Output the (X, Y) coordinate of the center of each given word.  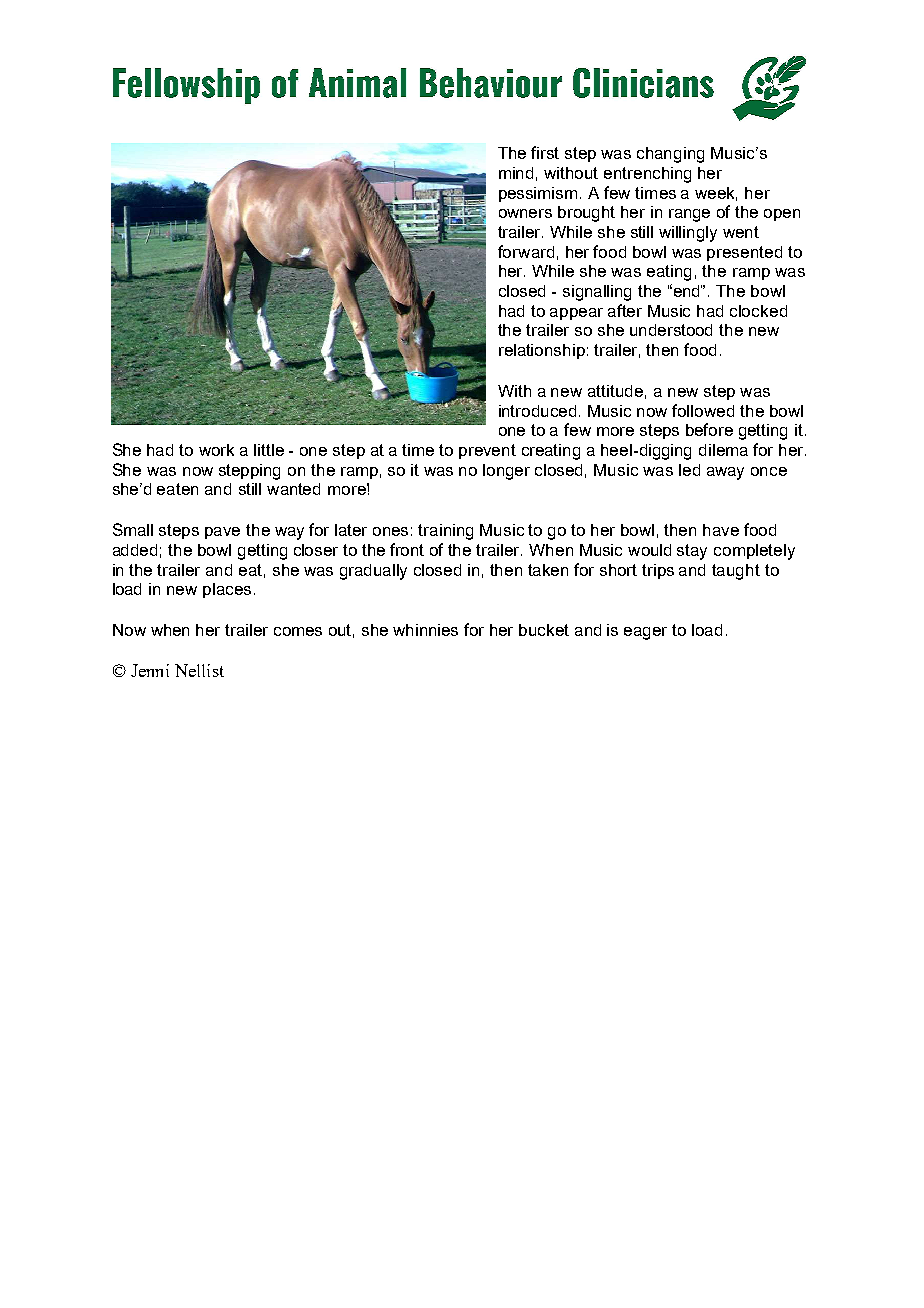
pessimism (538, 194)
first (545, 152)
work (216, 450)
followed (703, 410)
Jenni (150, 670)
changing (670, 155)
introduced (537, 411)
